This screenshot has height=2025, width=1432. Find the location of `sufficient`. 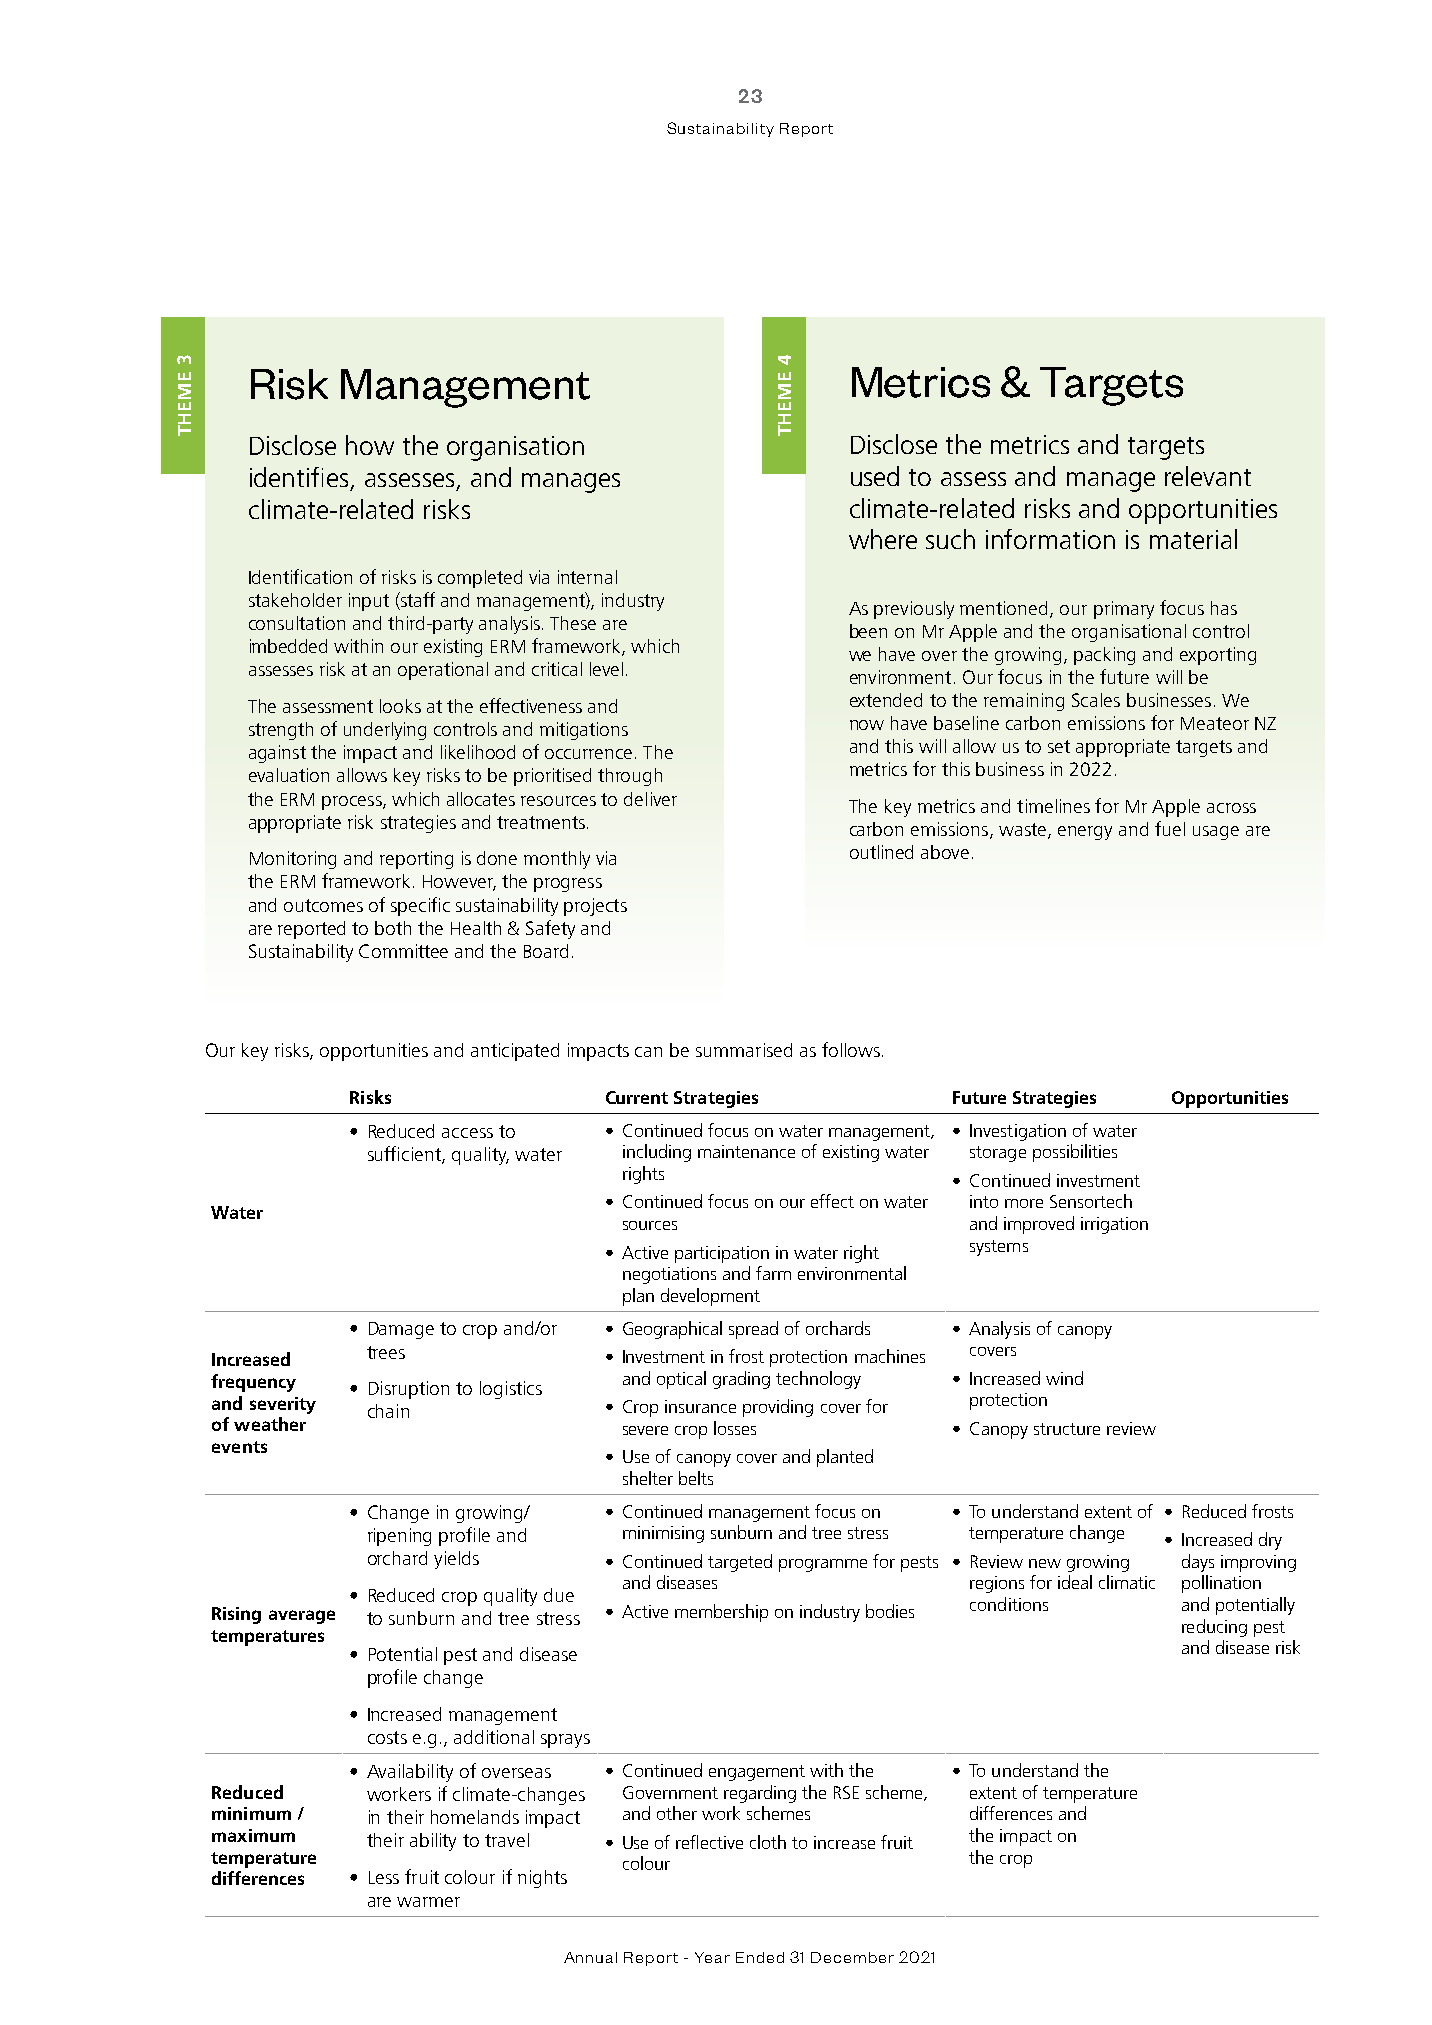

sufficient is located at coordinates (405, 1154).
